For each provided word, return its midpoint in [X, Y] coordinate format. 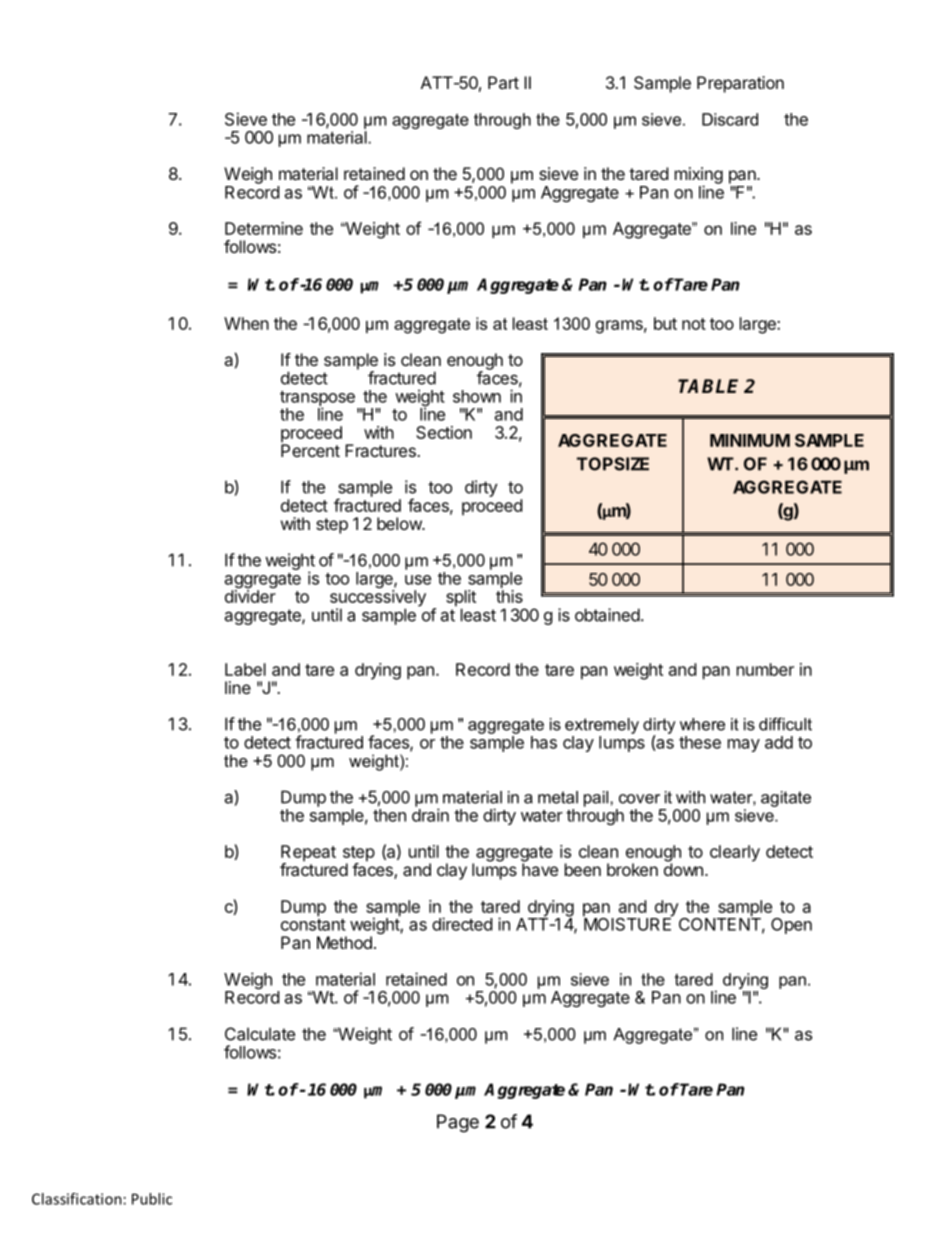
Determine [264, 228]
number [765, 669]
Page [458, 1123]
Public [152, 1199]
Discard [730, 119]
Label [245, 669]
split [461, 599]
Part [503, 82]
